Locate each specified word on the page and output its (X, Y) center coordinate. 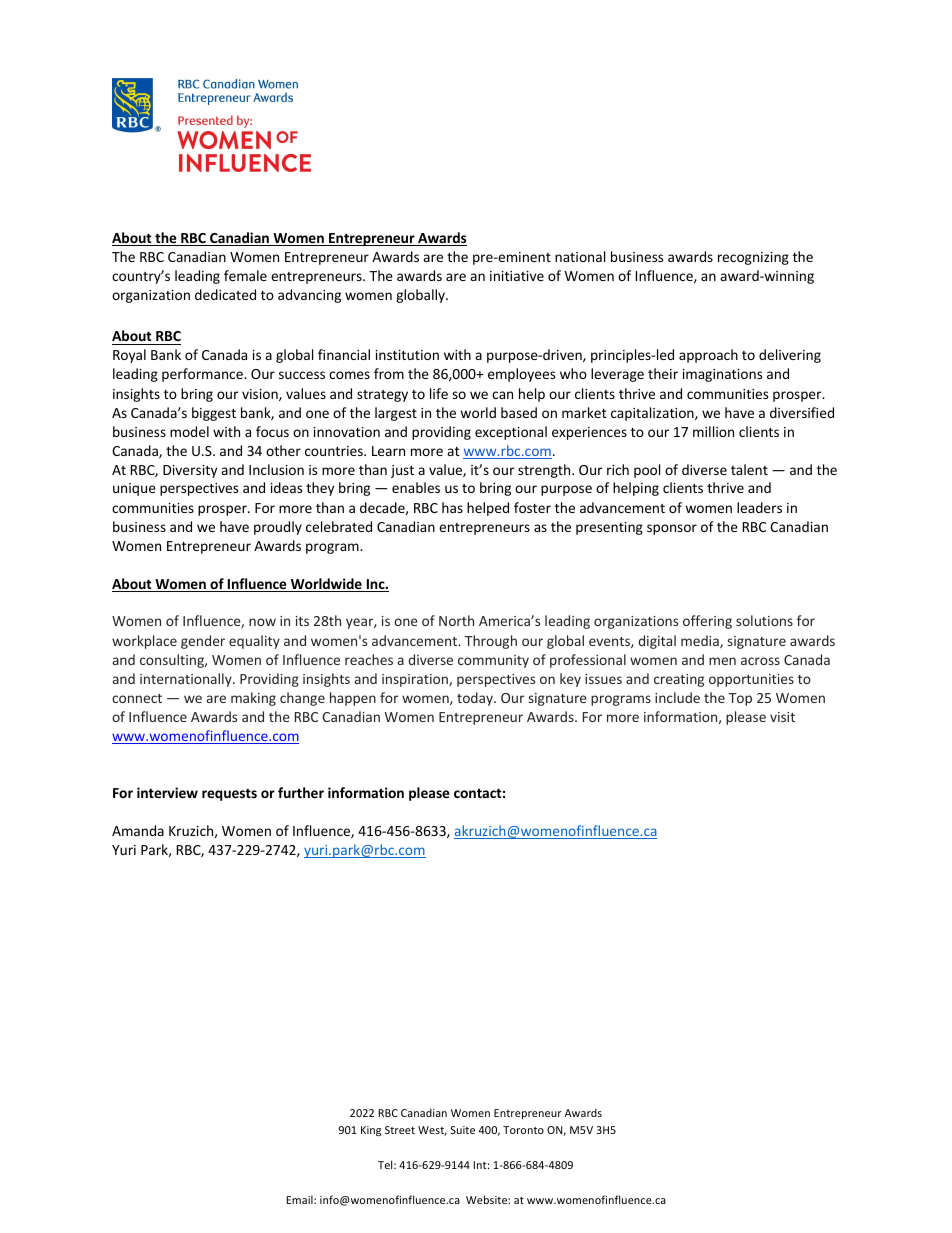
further (301, 792)
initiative (517, 276)
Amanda (138, 830)
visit (782, 717)
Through (491, 642)
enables (416, 487)
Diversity (190, 471)
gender (203, 642)
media (701, 641)
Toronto (523, 1130)
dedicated (225, 294)
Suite (463, 1130)
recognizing (753, 258)
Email (300, 1199)
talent (749, 469)
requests (229, 795)
